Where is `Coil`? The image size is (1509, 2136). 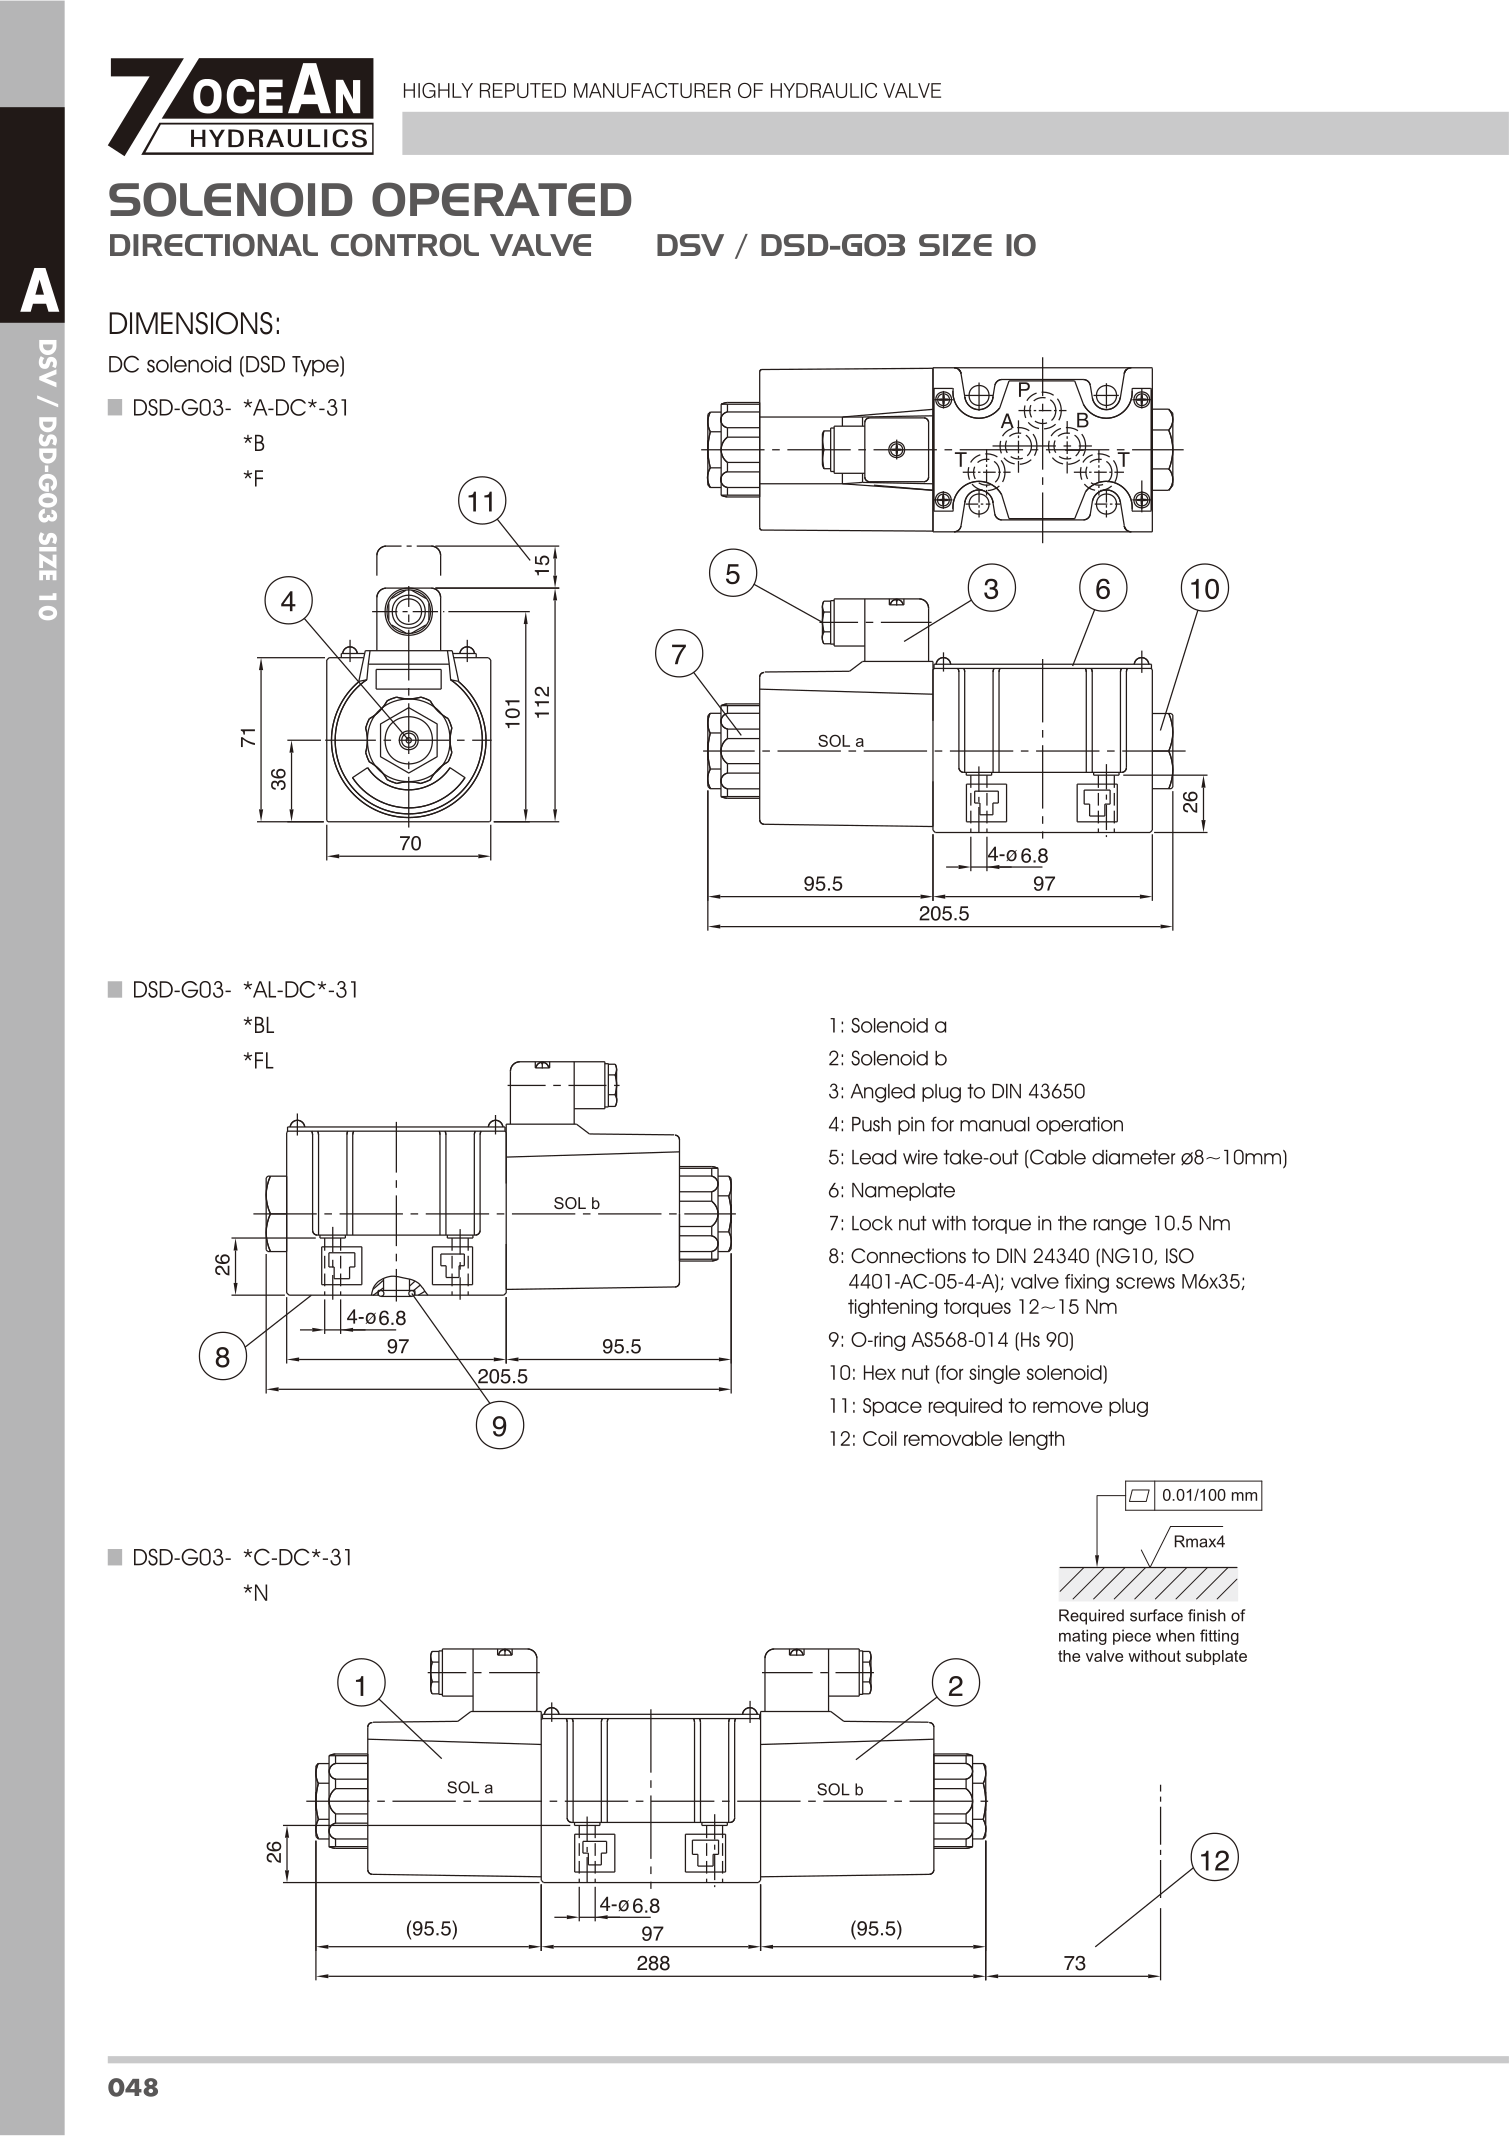 Coil is located at coordinates (880, 1438).
